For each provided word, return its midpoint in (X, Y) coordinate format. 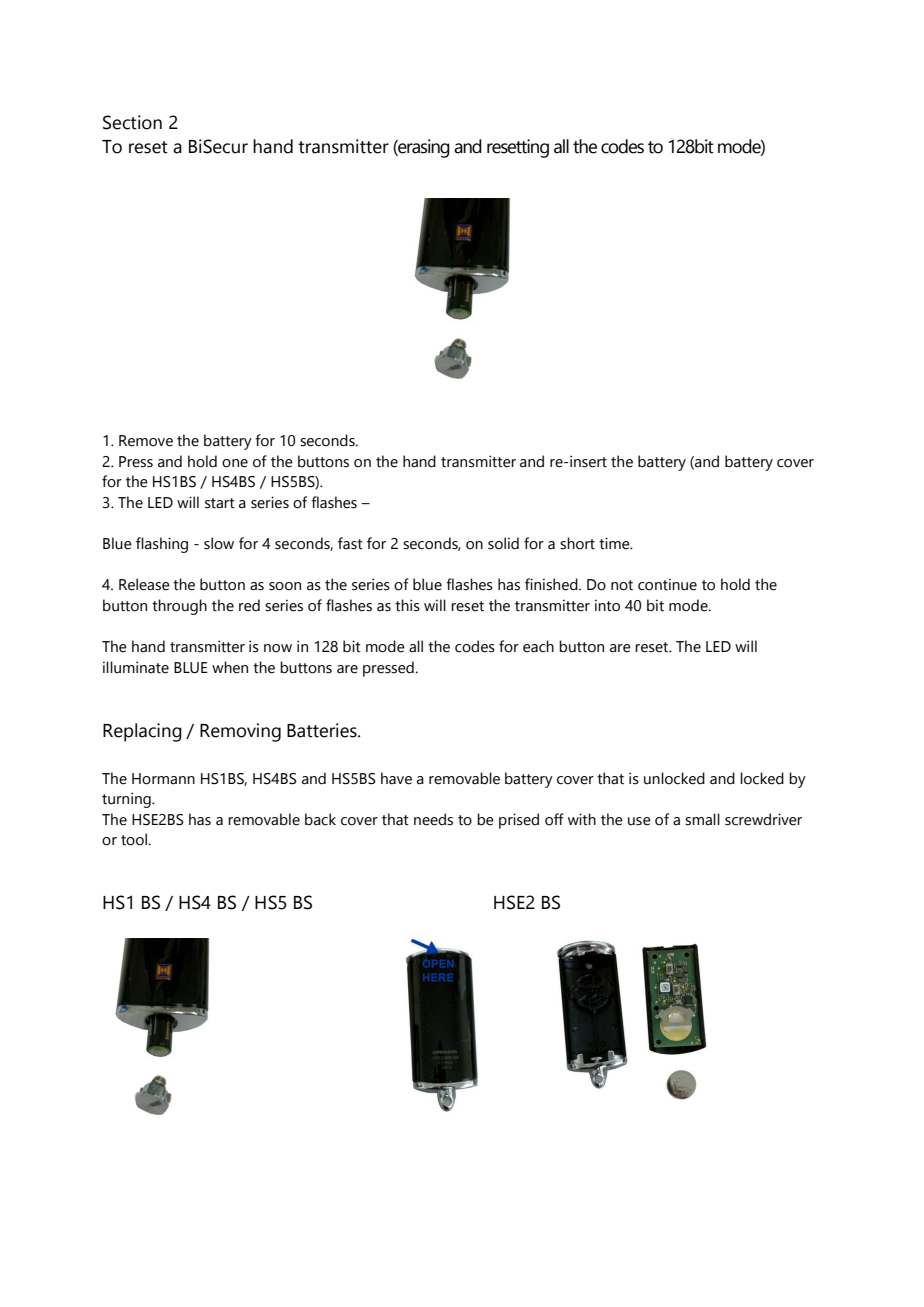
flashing (162, 545)
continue (667, 584)
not (622, 585)
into (607, 605)
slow (219, 543)
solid (503, 543)
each (538, 646)
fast (350, 543)
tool (135, 839)
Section (132, 122)
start (220, 503)
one (235, 463)
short (577, 543)
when (230, 667)
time (615, 543)
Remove (146, 441)
